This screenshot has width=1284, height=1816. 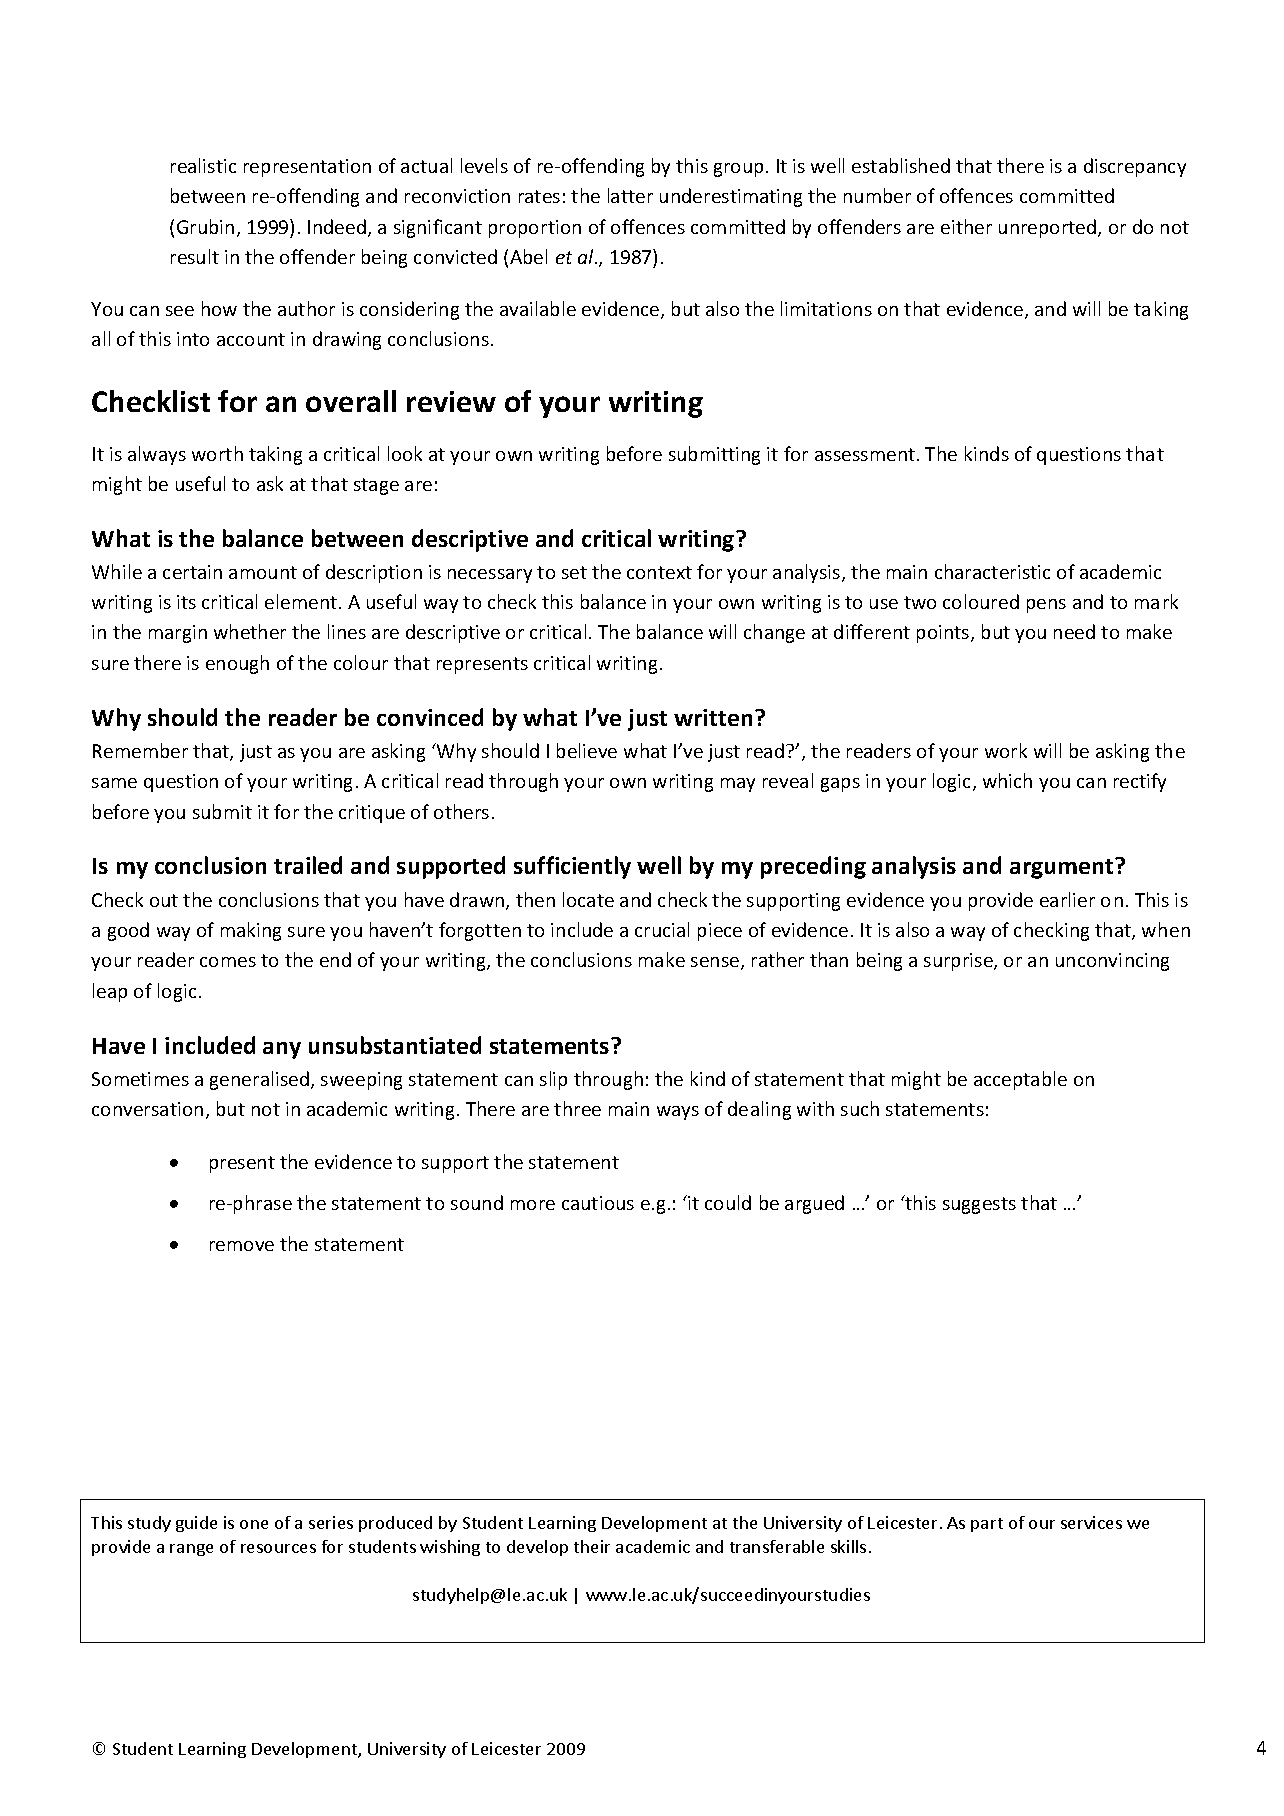 What do you see at coordinates (1049, 228) in the screenshot?
I see `unreported` at bounding box center [1049, 228].
